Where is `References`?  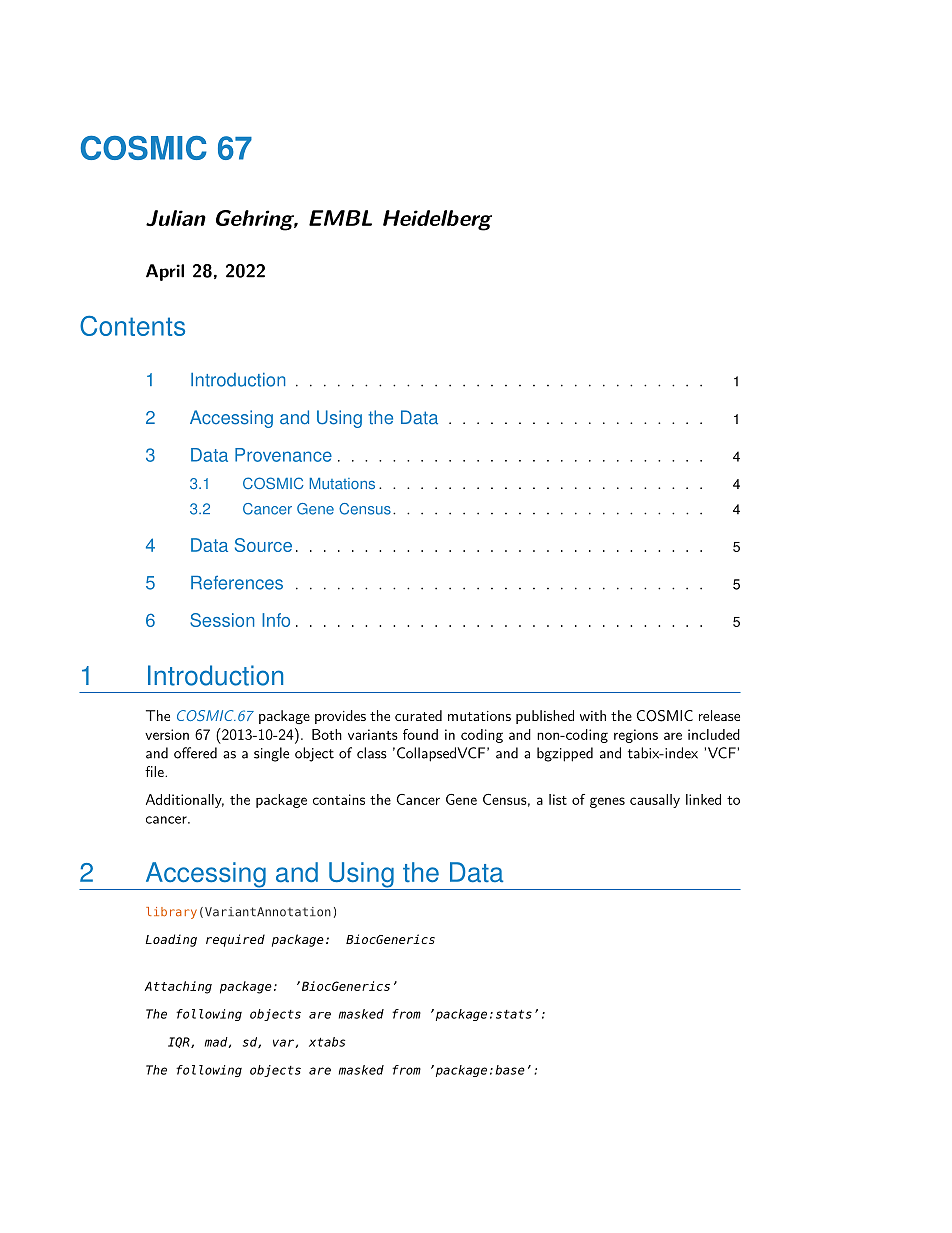
References is located at coordinates (237, 583).
